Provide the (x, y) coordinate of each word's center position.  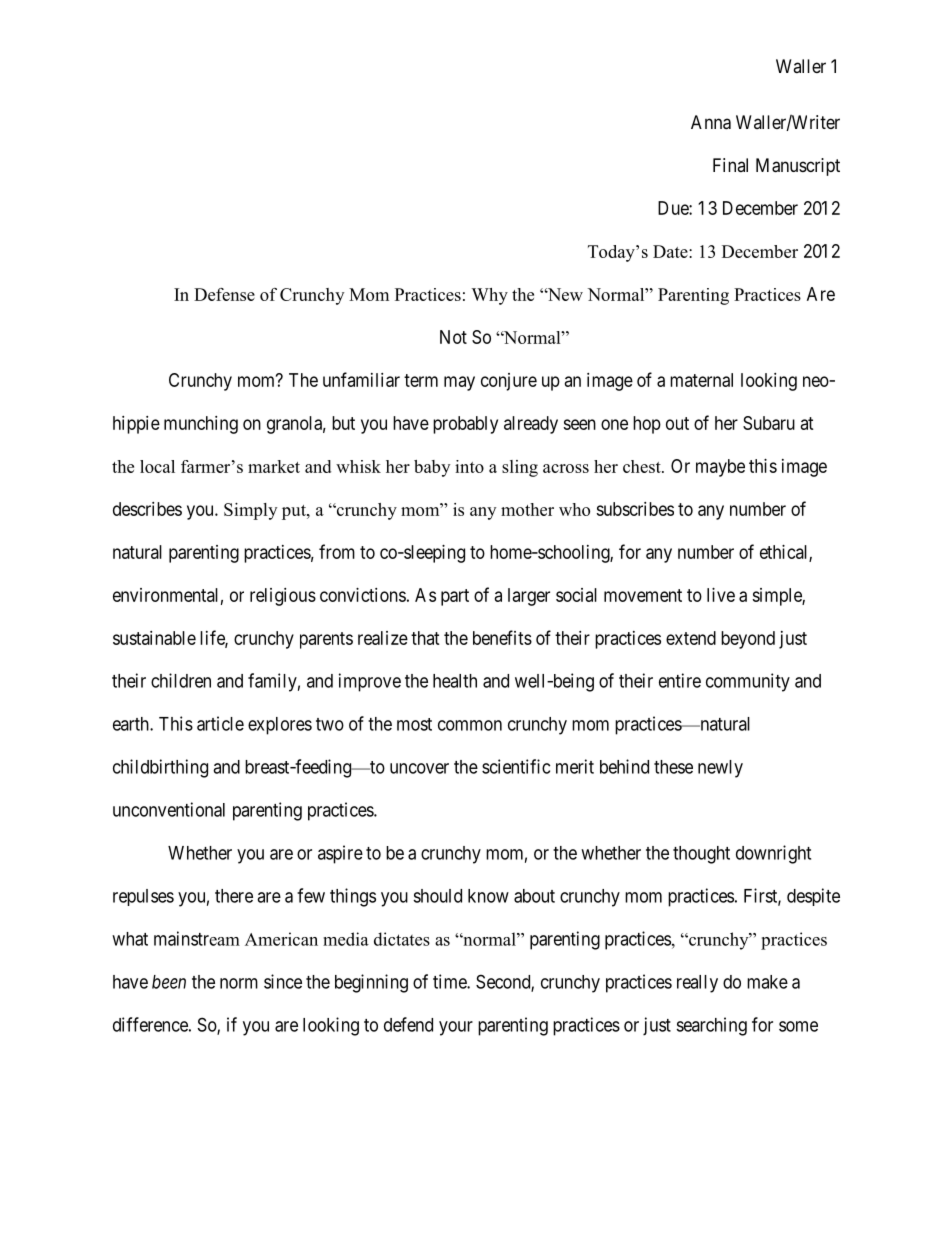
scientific (516, 766)
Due (674, 208)
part (455, 597)
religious (283, 597)
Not (453, 337)
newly (720, 769)
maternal (701, 380)
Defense (224, 294)
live (721, 595)
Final (730, 165)
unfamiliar (361, 379)
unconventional (169, 809)
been (169, 982)
